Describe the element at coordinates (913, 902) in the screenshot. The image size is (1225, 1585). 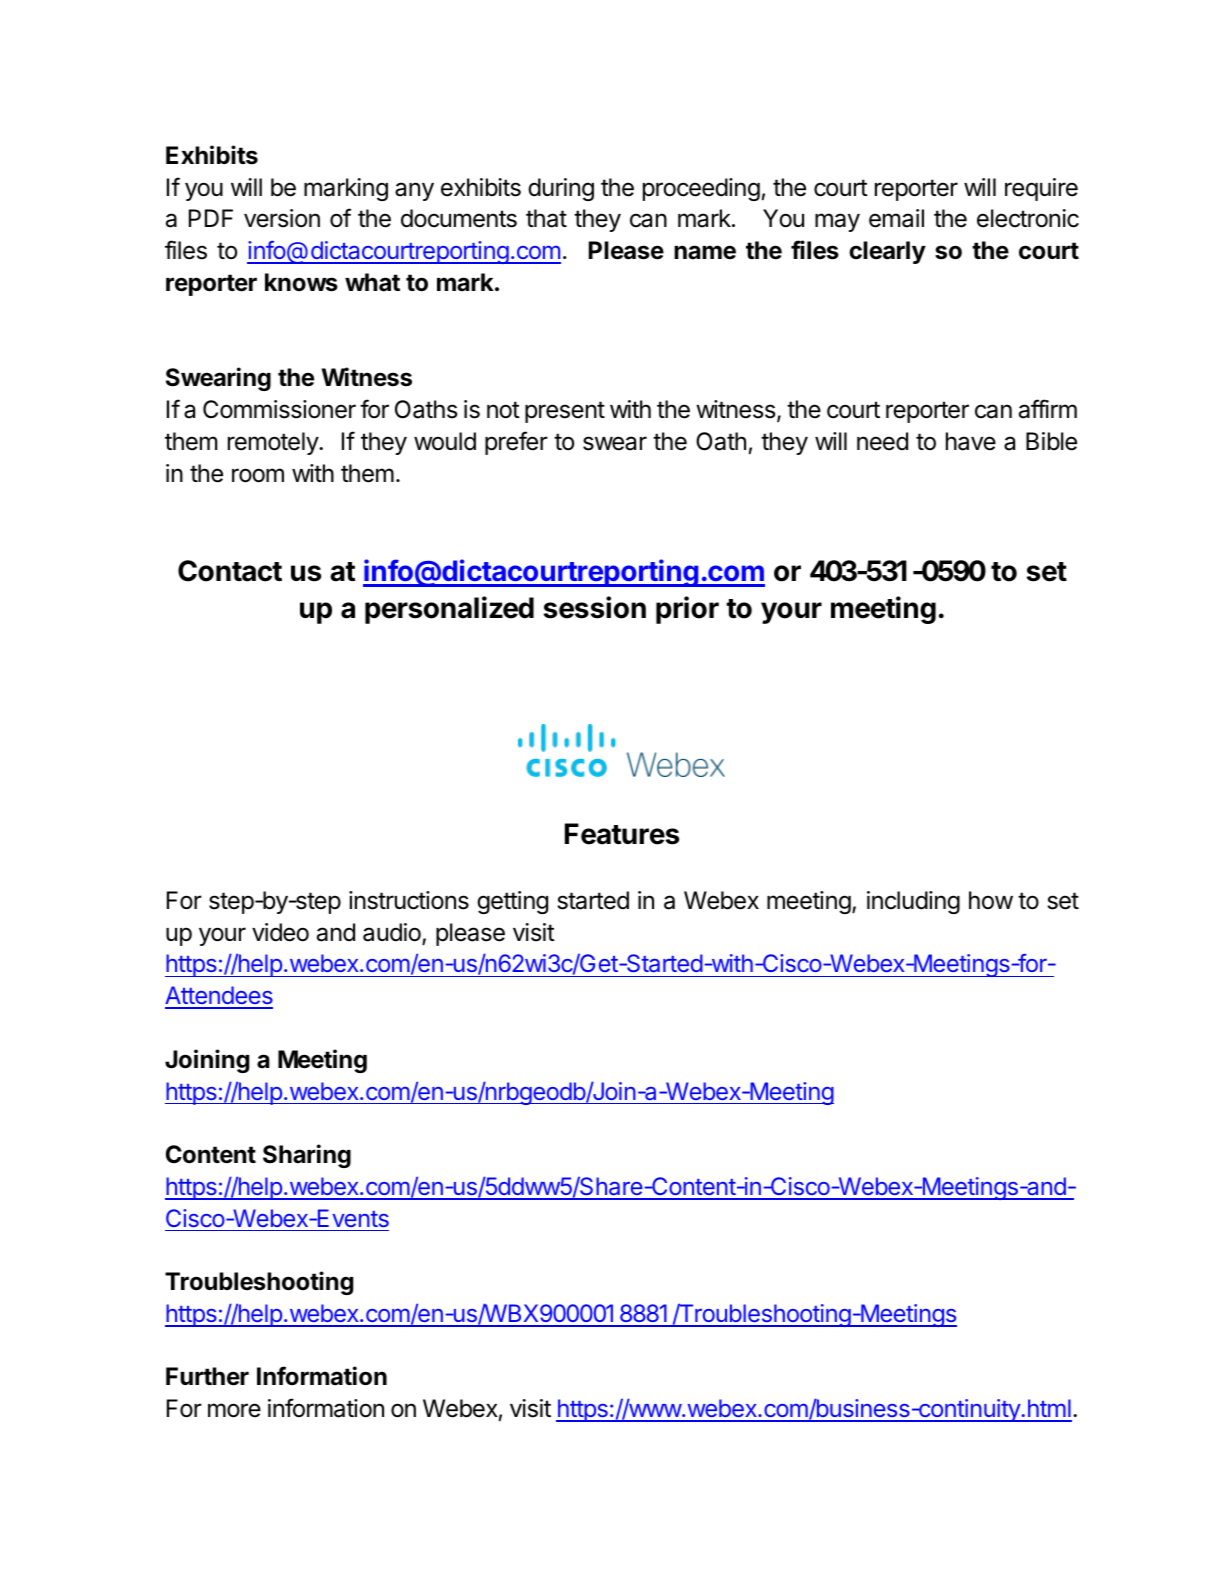
I see `including` at that location.
